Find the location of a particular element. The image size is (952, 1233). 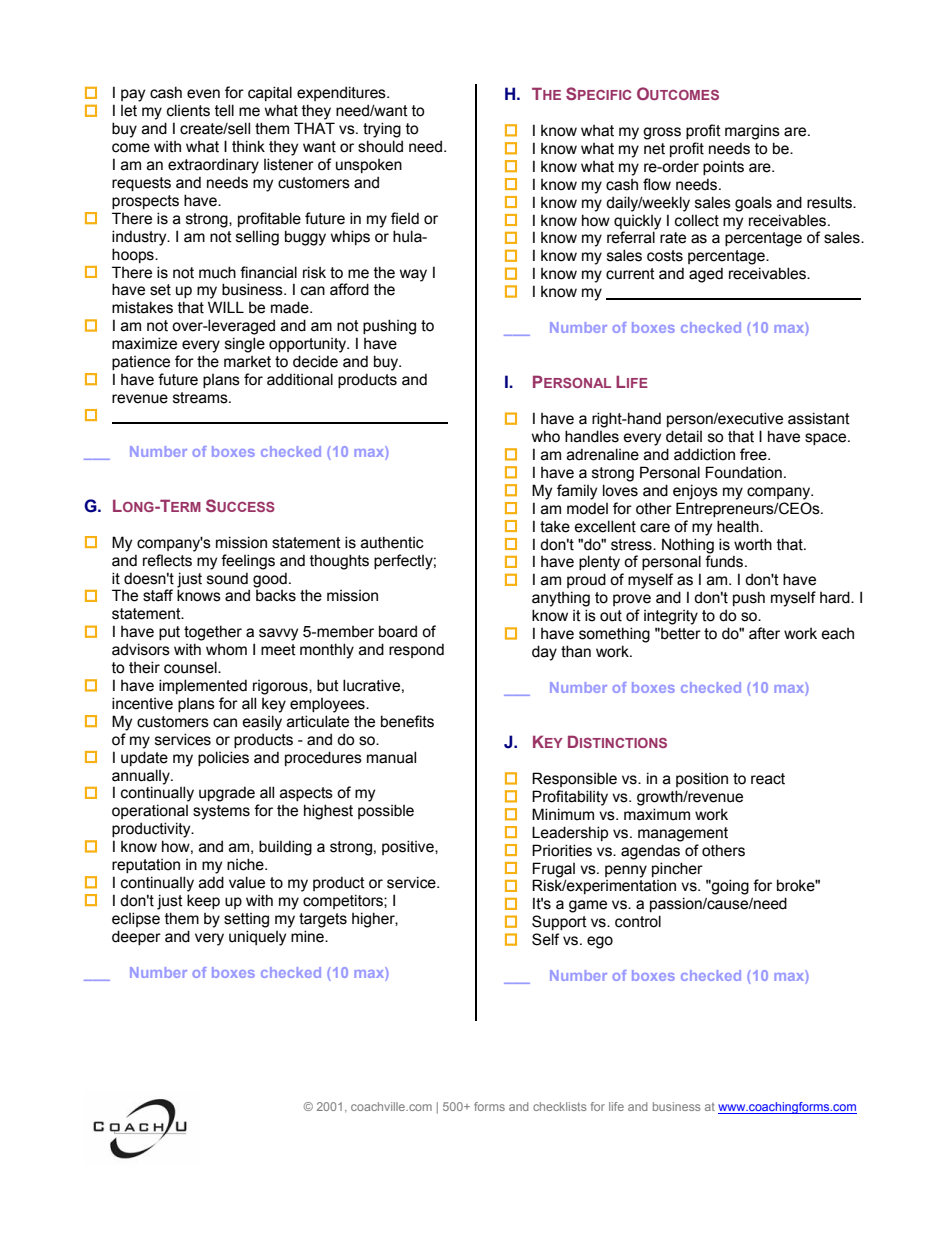

after is located at coordinates (764, 633).
